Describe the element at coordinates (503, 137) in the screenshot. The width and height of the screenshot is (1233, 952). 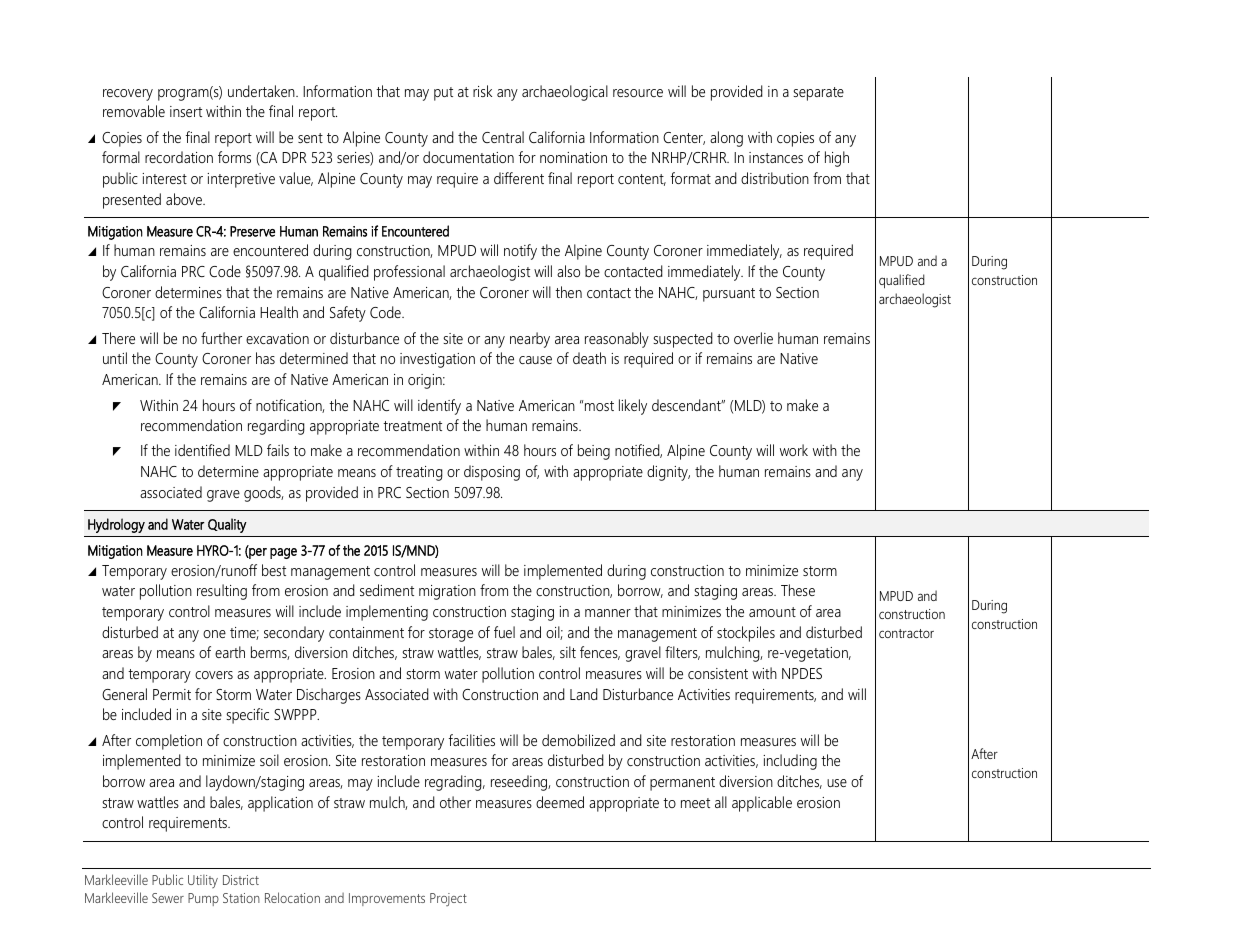
I see `Central` at that location.
